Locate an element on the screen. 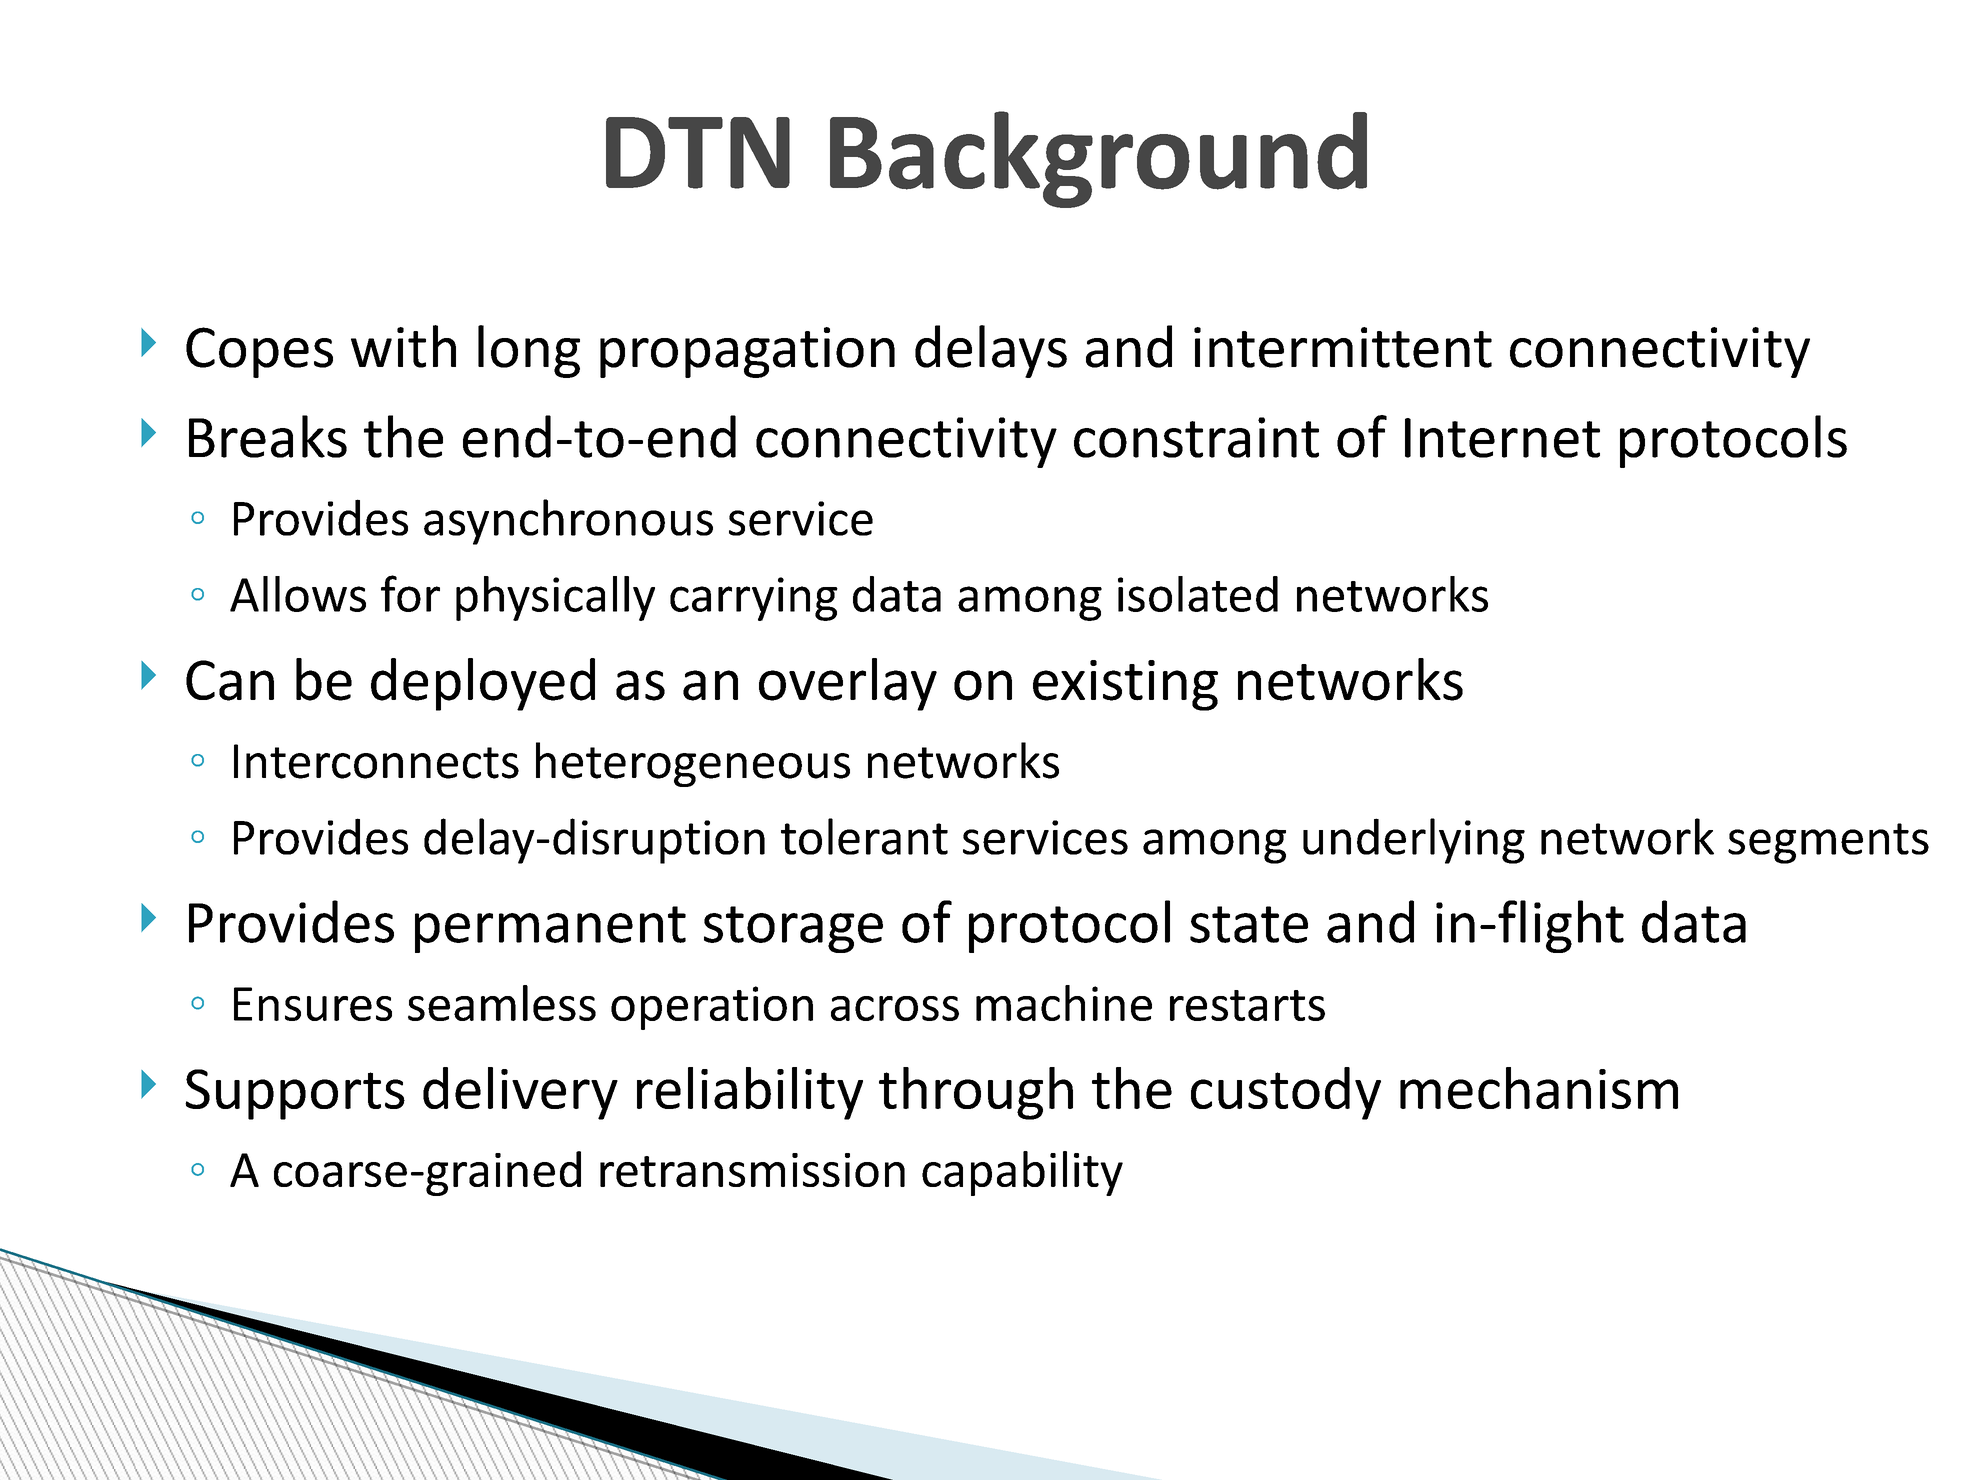 The width and height of the screenshot is (1973, 1480). permanent is located at coordinates (550, 929).
